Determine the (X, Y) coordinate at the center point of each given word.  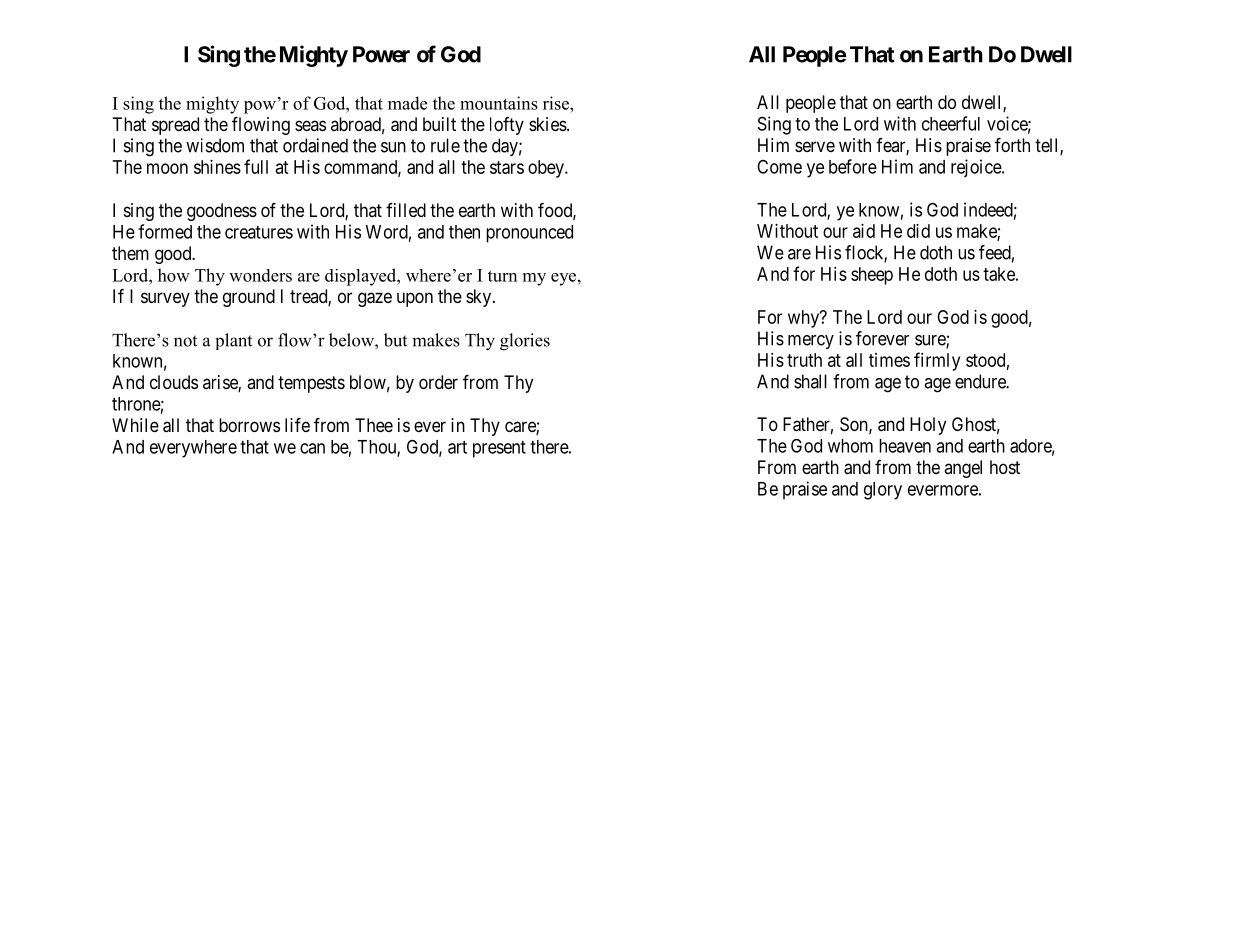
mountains (499, 103)
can (312, 448)
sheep (872, 276)
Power (381, 54)
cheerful (951, 123)
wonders (260, 275)
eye (563, 279)
